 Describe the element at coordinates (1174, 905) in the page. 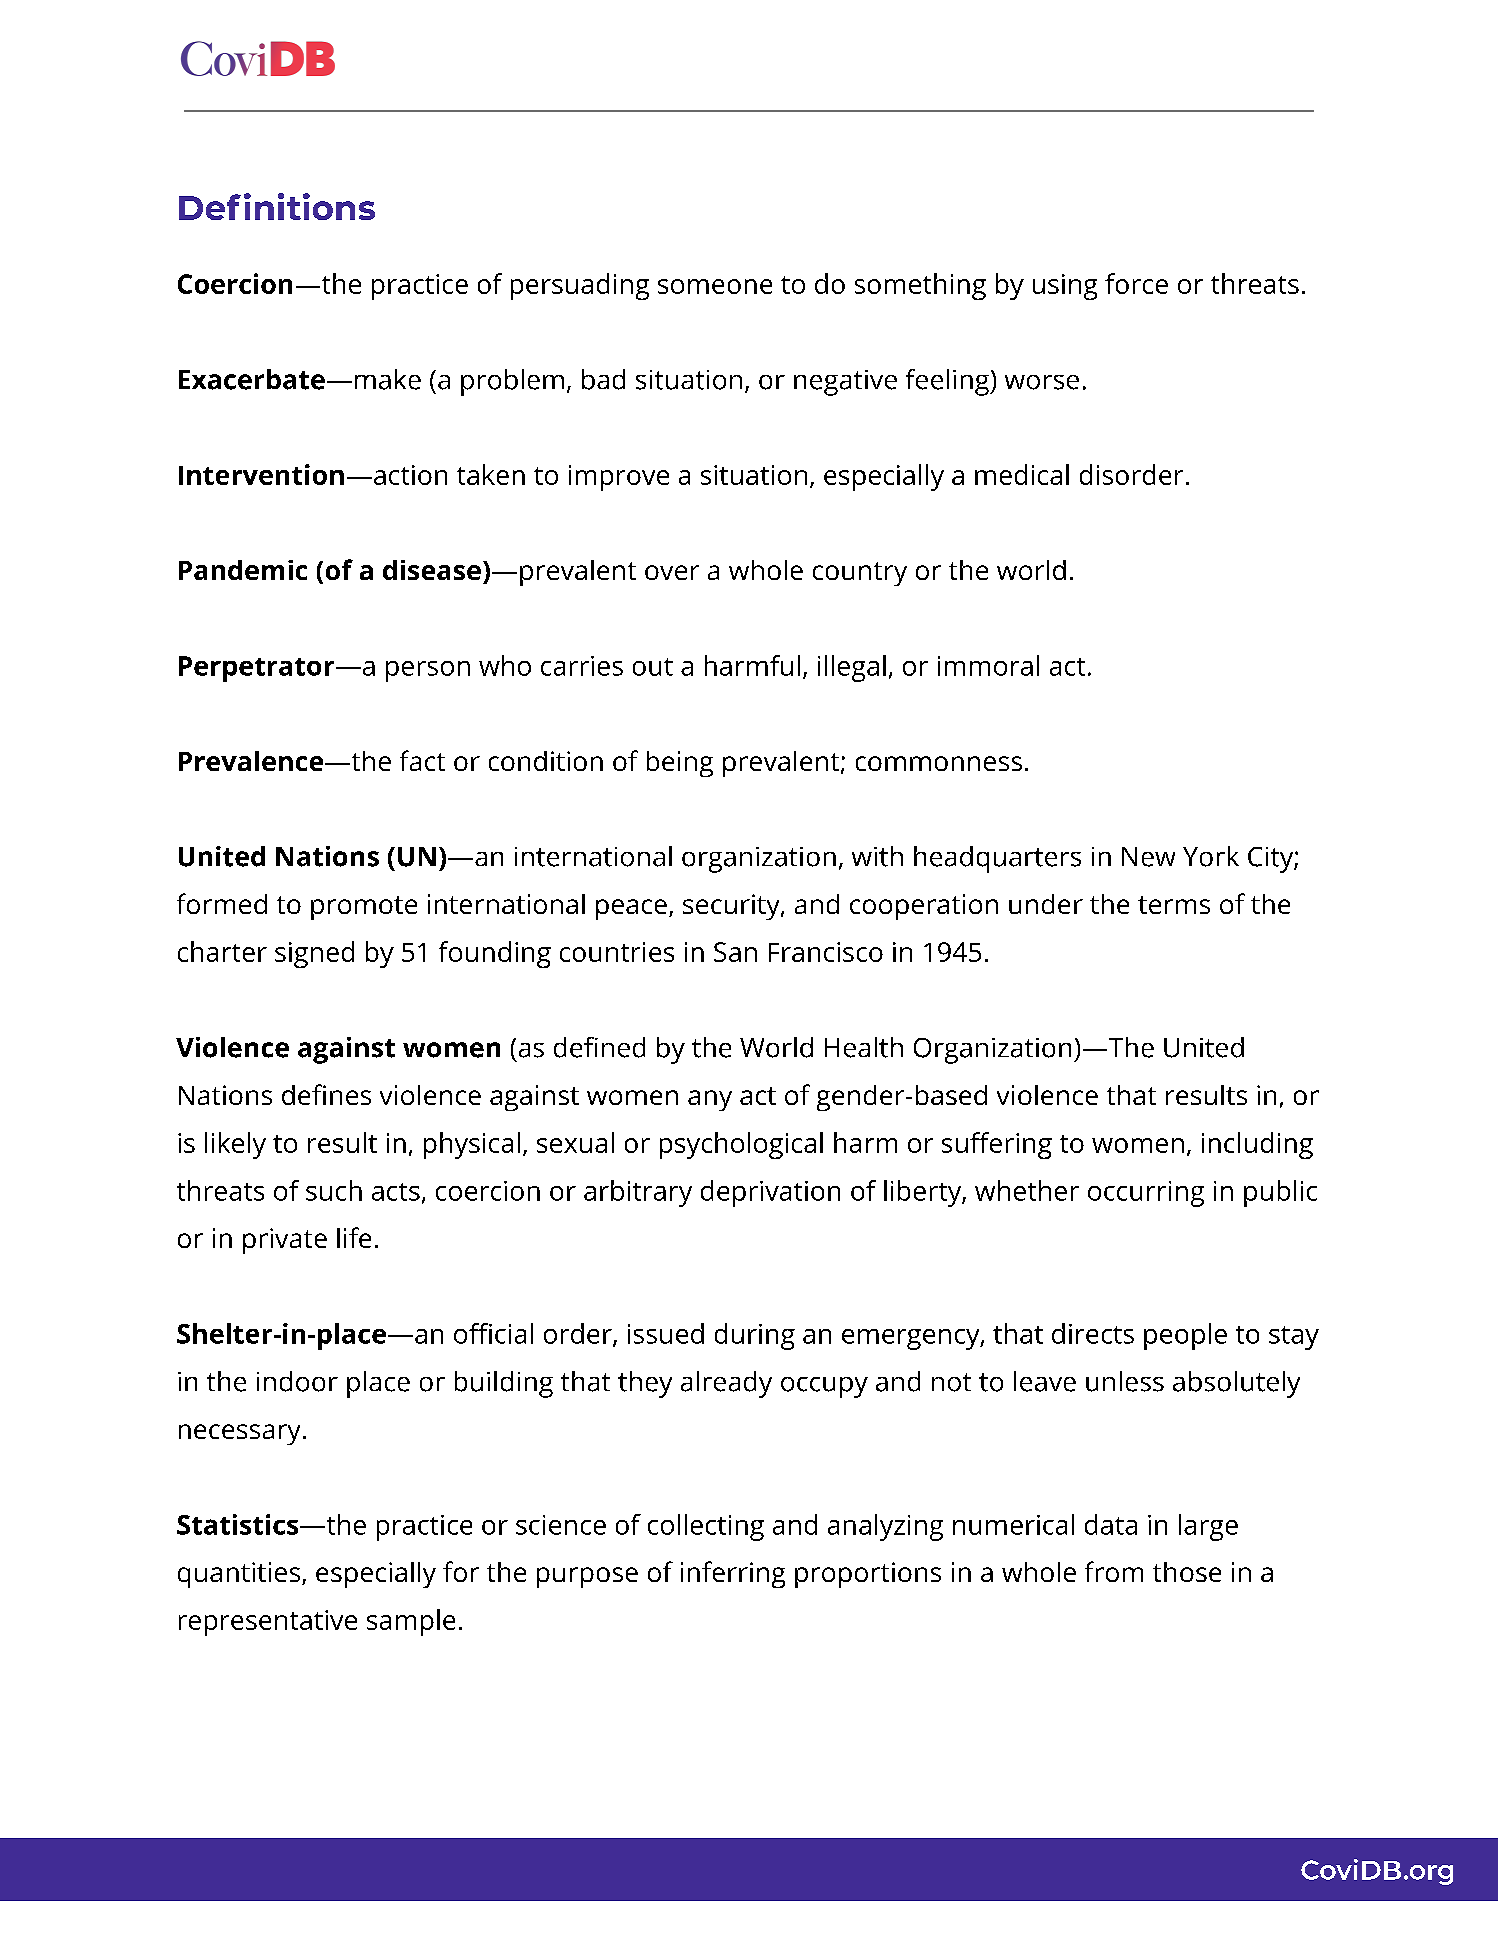

I see `terms` at that location.
